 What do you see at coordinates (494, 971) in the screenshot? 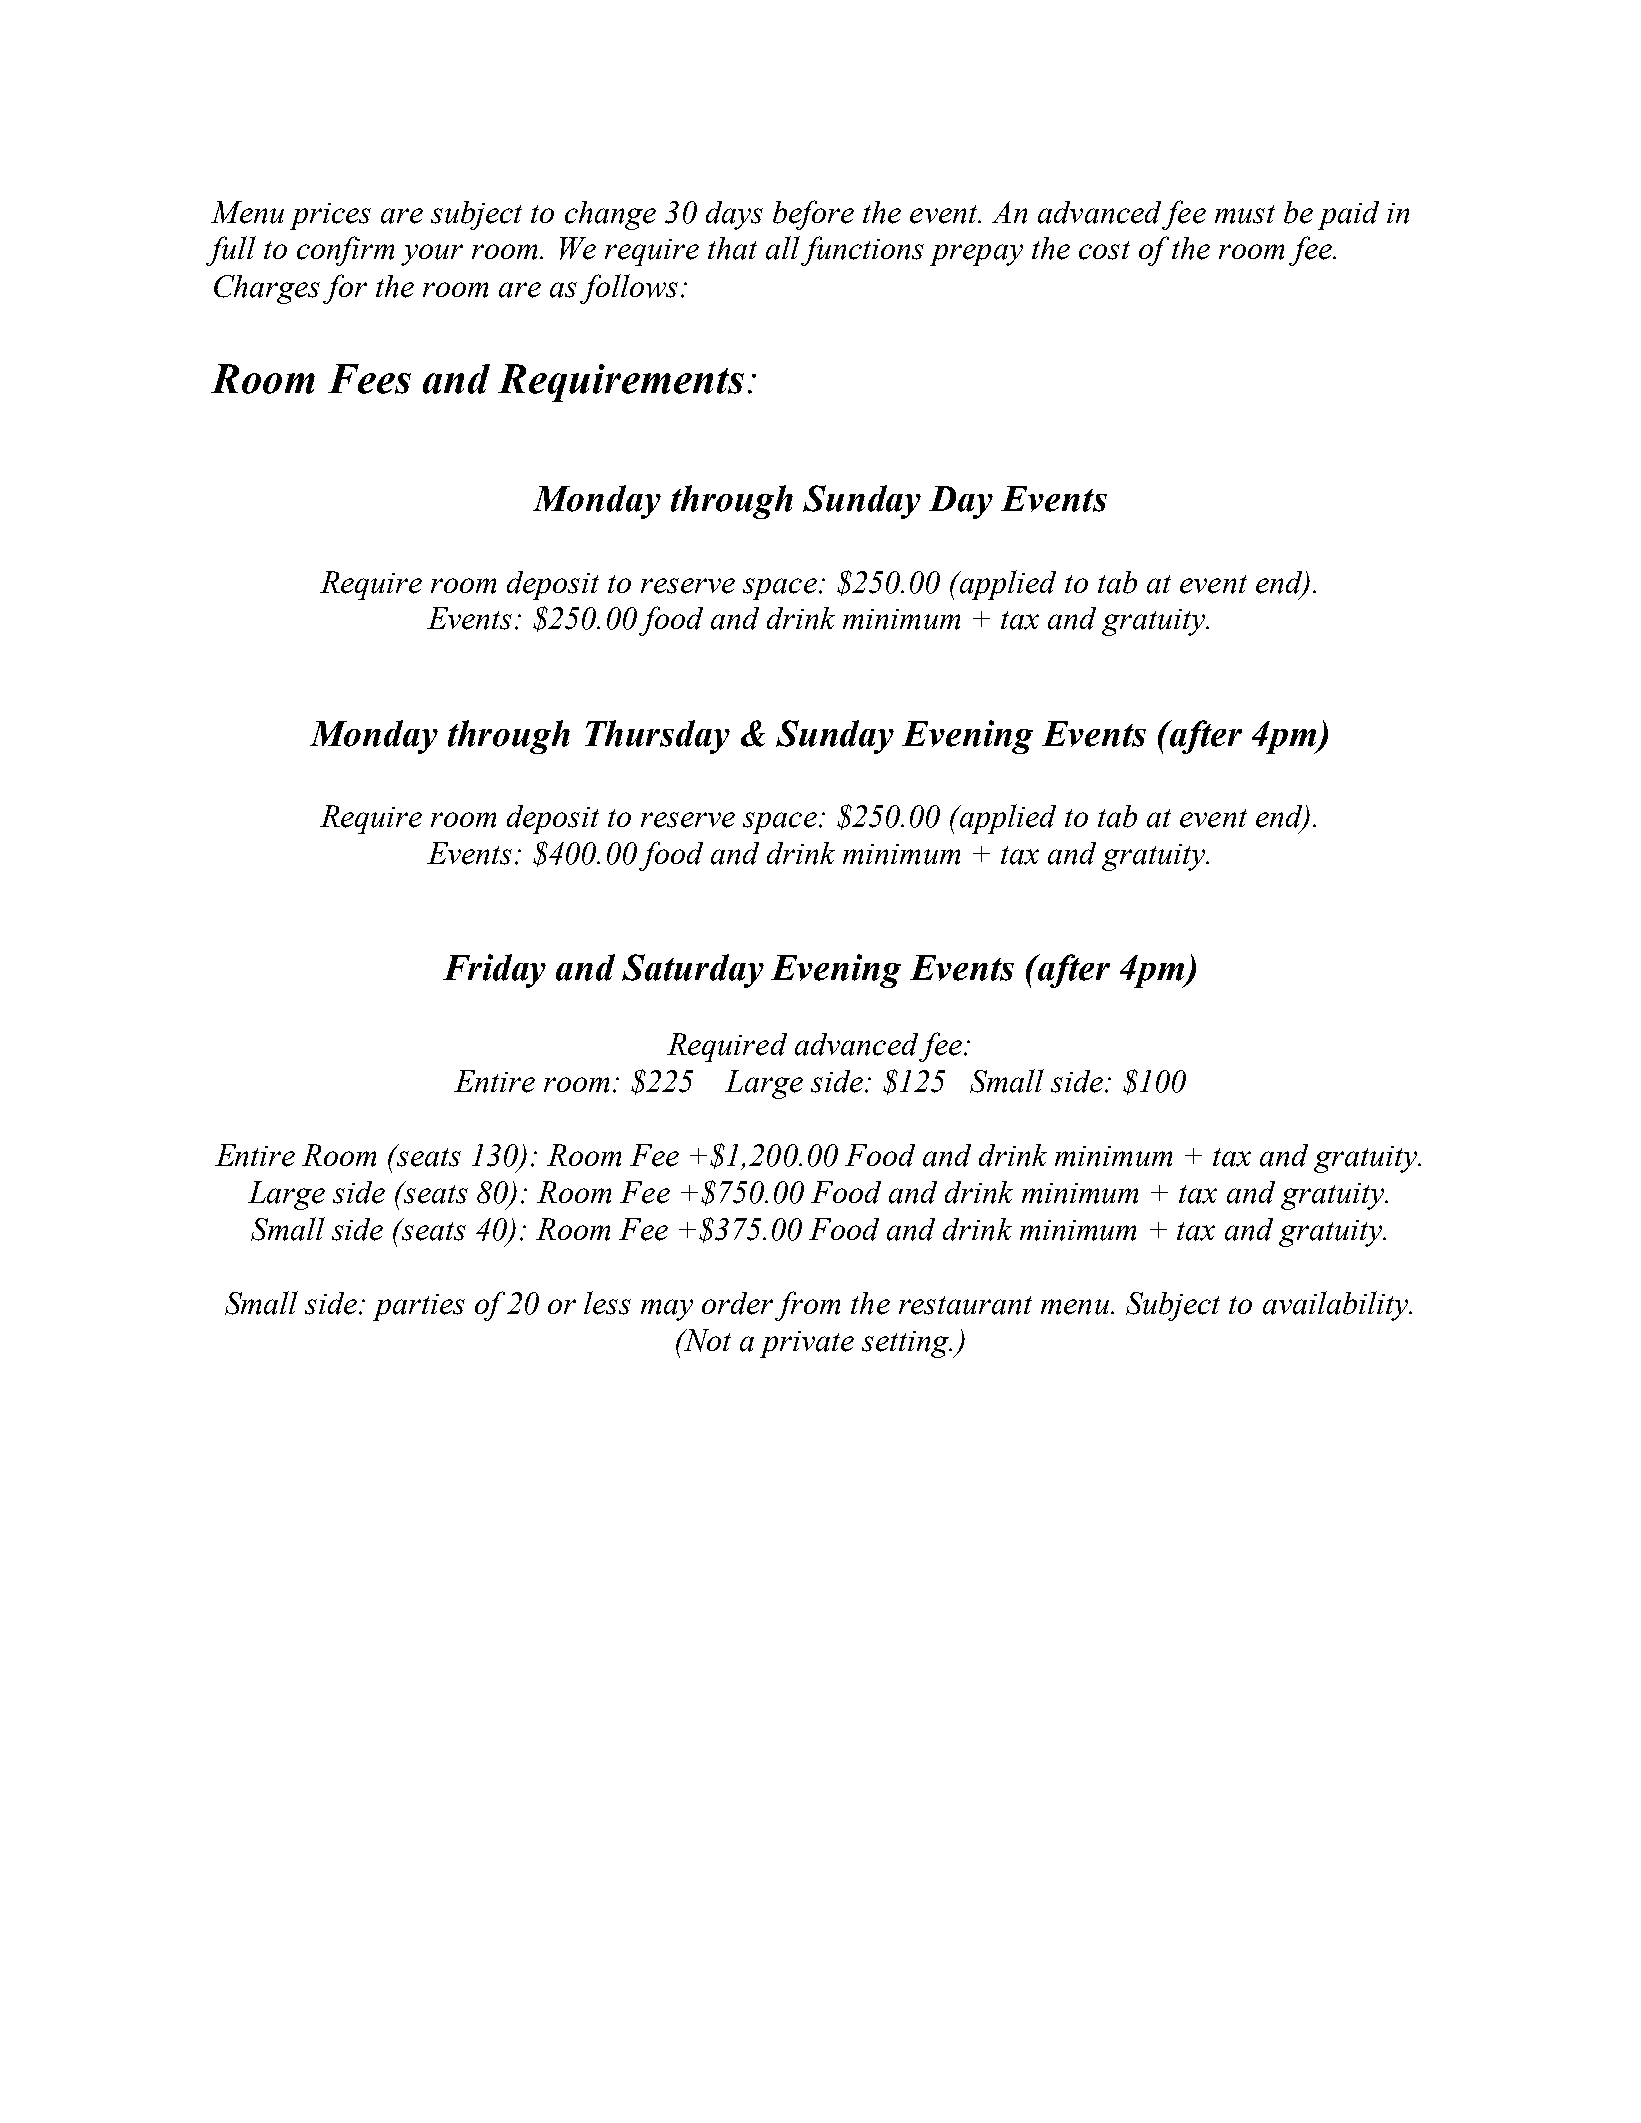
I see `Friday` at bounding box center [494, 971].
